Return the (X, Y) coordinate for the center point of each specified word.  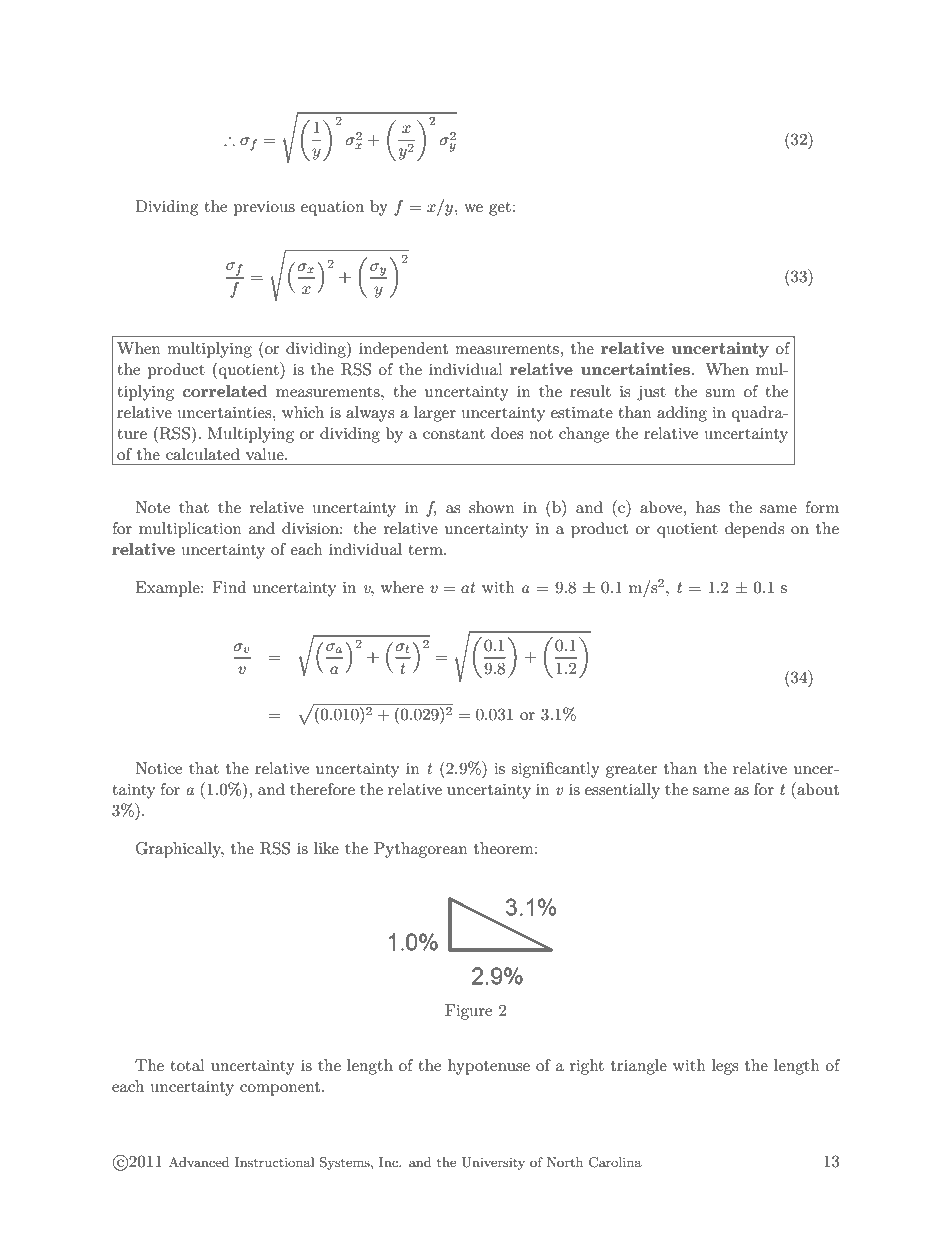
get (500, 209)
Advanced (199, 1162)
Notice (158, 768)
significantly (555, 770)
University (493, 1163)
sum (720, 393)
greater (632, 771)
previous (264, 208)
